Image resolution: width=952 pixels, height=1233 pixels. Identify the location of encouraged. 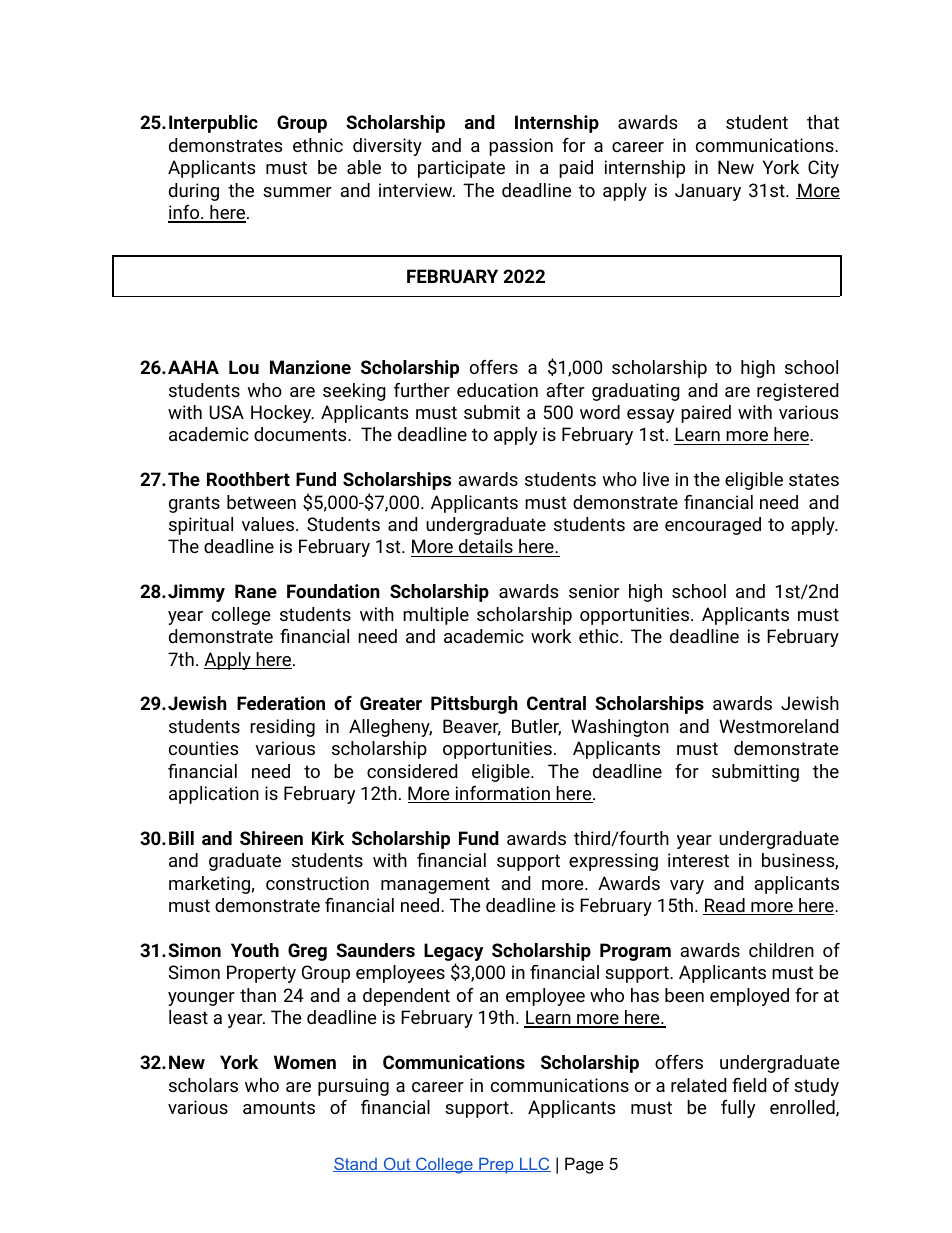
(713, 526).
